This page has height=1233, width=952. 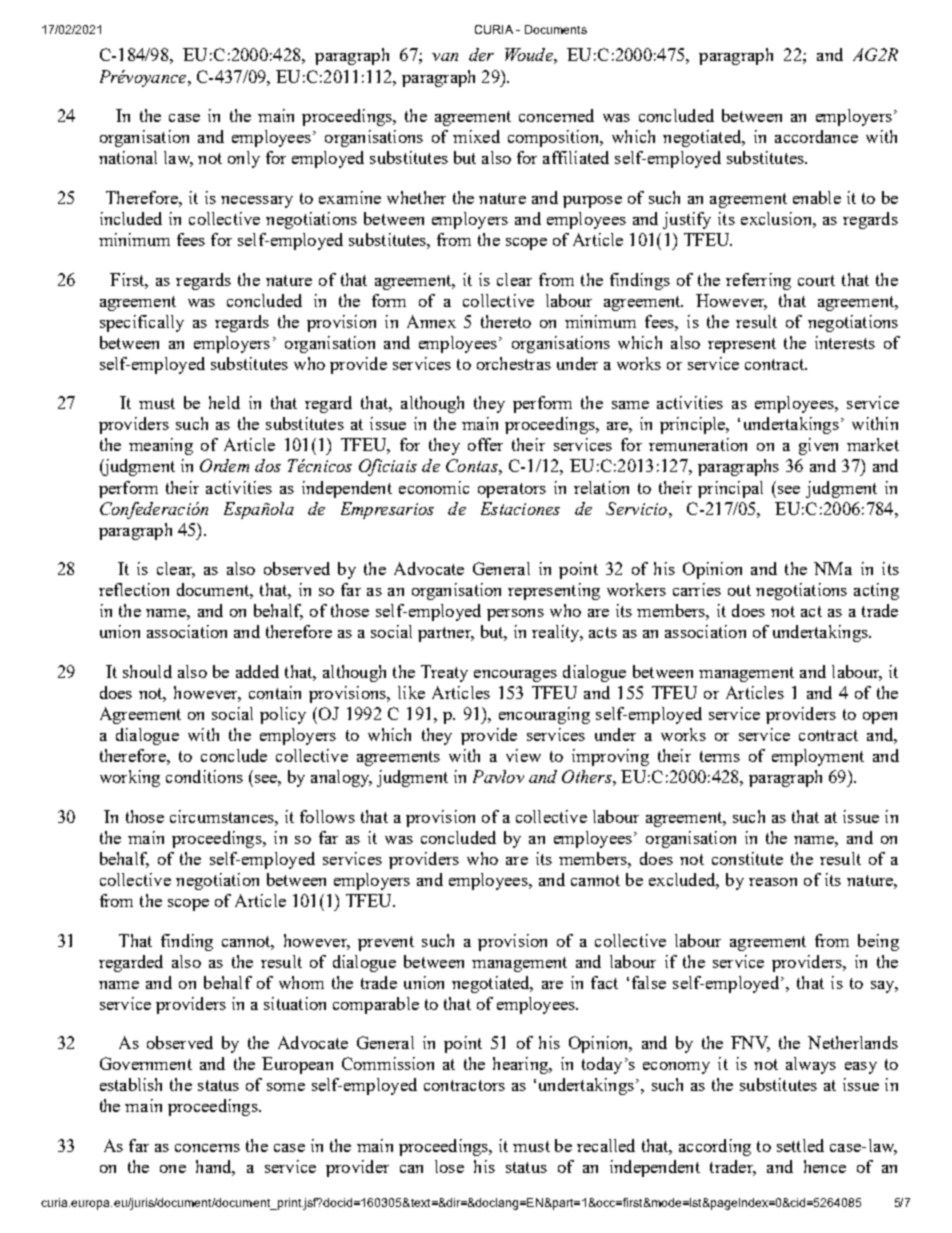 What do you see at coordinates (498, 776) in the page?
I see `Pavlov` at bounding box center [498, 776].
